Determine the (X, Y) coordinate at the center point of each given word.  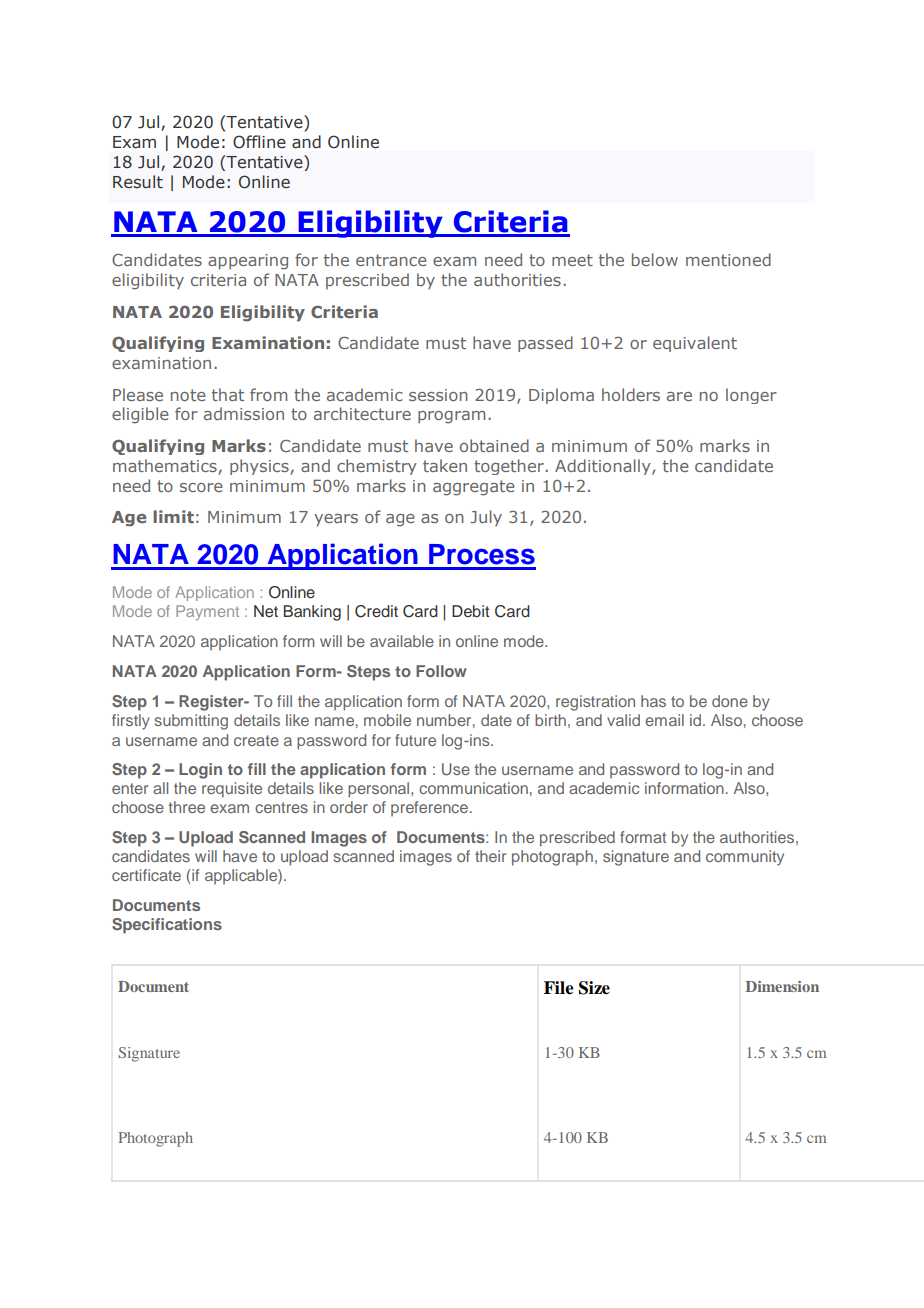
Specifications (167, 926)
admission (244, 413)
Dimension (782, 986)
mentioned (728, 259)
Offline (259, 141)
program (451, 417)
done (730, 701)
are (679, 396)
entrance (391, 260)
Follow (441, 671)
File (559, 988)
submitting (191, 722)
